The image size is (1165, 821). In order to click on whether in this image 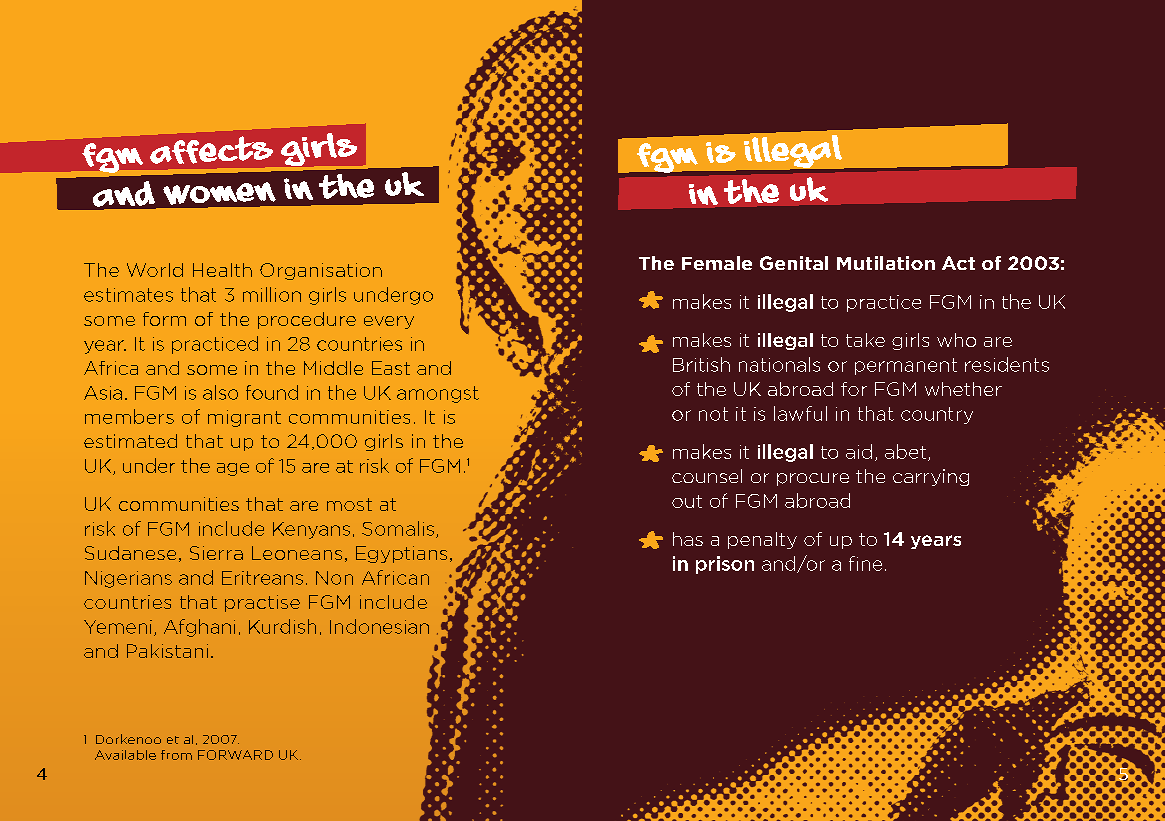, I will do `click(963, 389)`.
